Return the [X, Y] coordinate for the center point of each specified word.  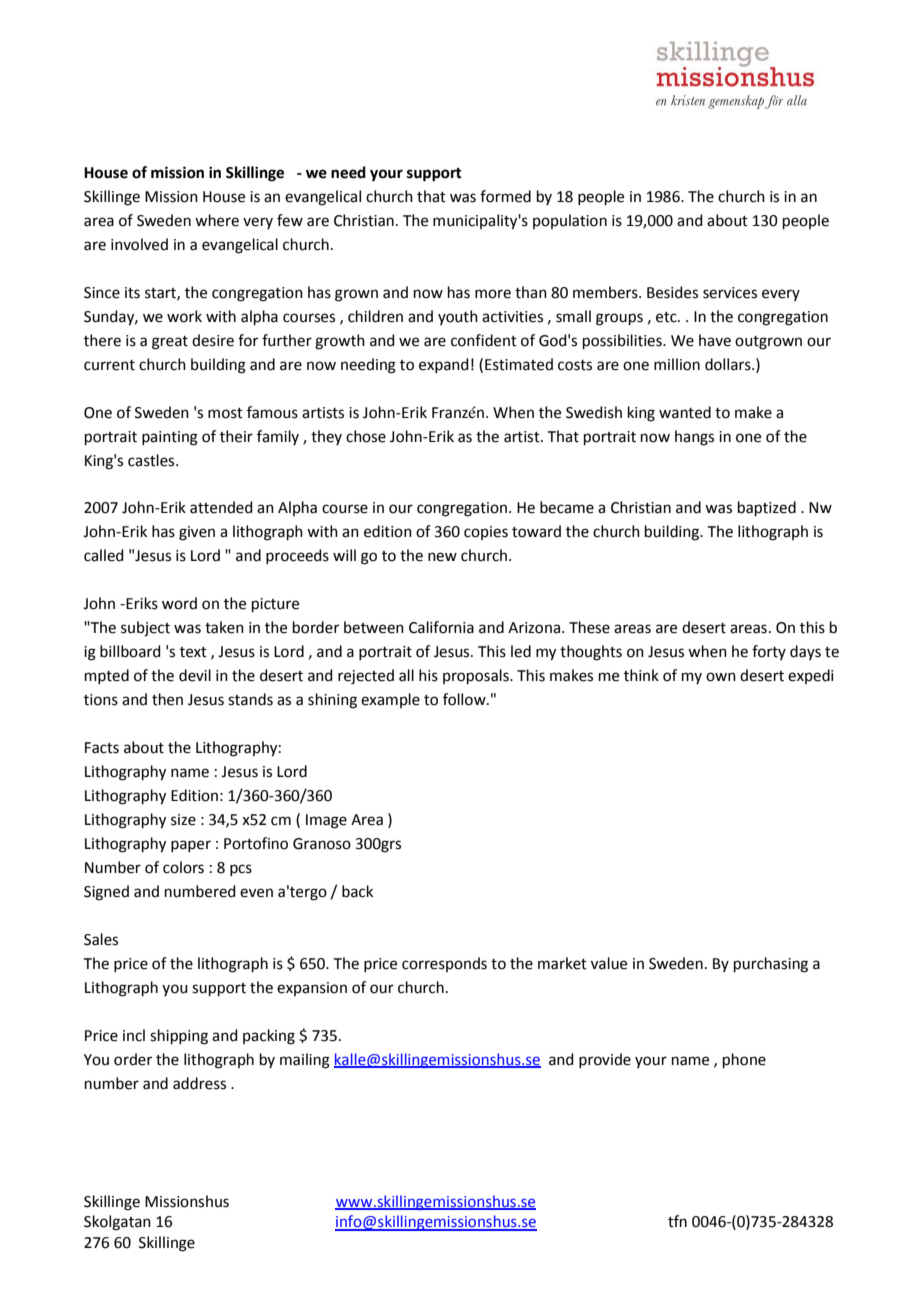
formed [505, 196]
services [730, 293]
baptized [767, 508]
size [183, 820]
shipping [179, 1037]
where [217, 220]
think [641, 675]
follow [465, 699]
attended [221, 507]
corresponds [444, 964]
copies [486, 533]
